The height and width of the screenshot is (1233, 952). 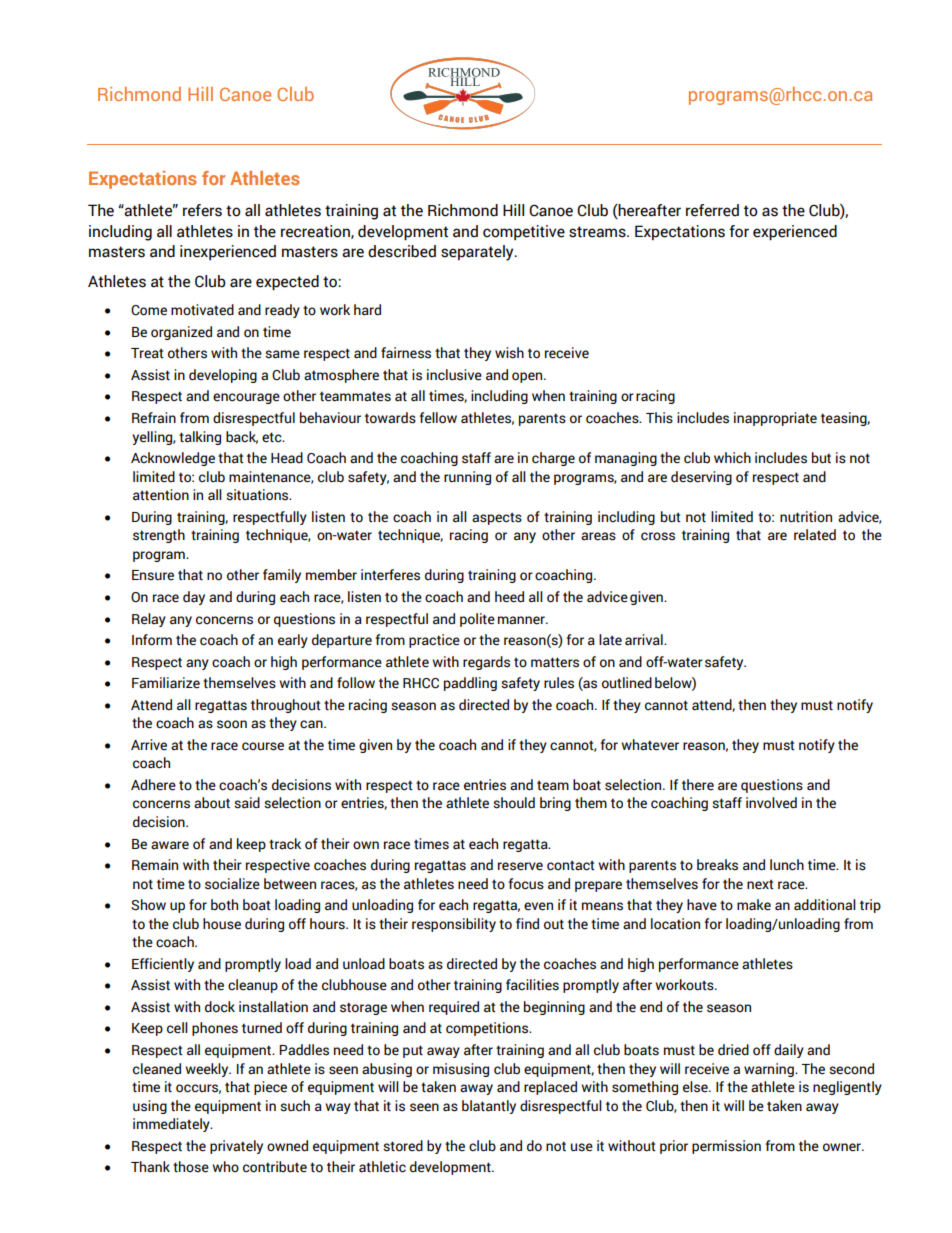 I want to click on privately, so click(x=236, y=1147).
